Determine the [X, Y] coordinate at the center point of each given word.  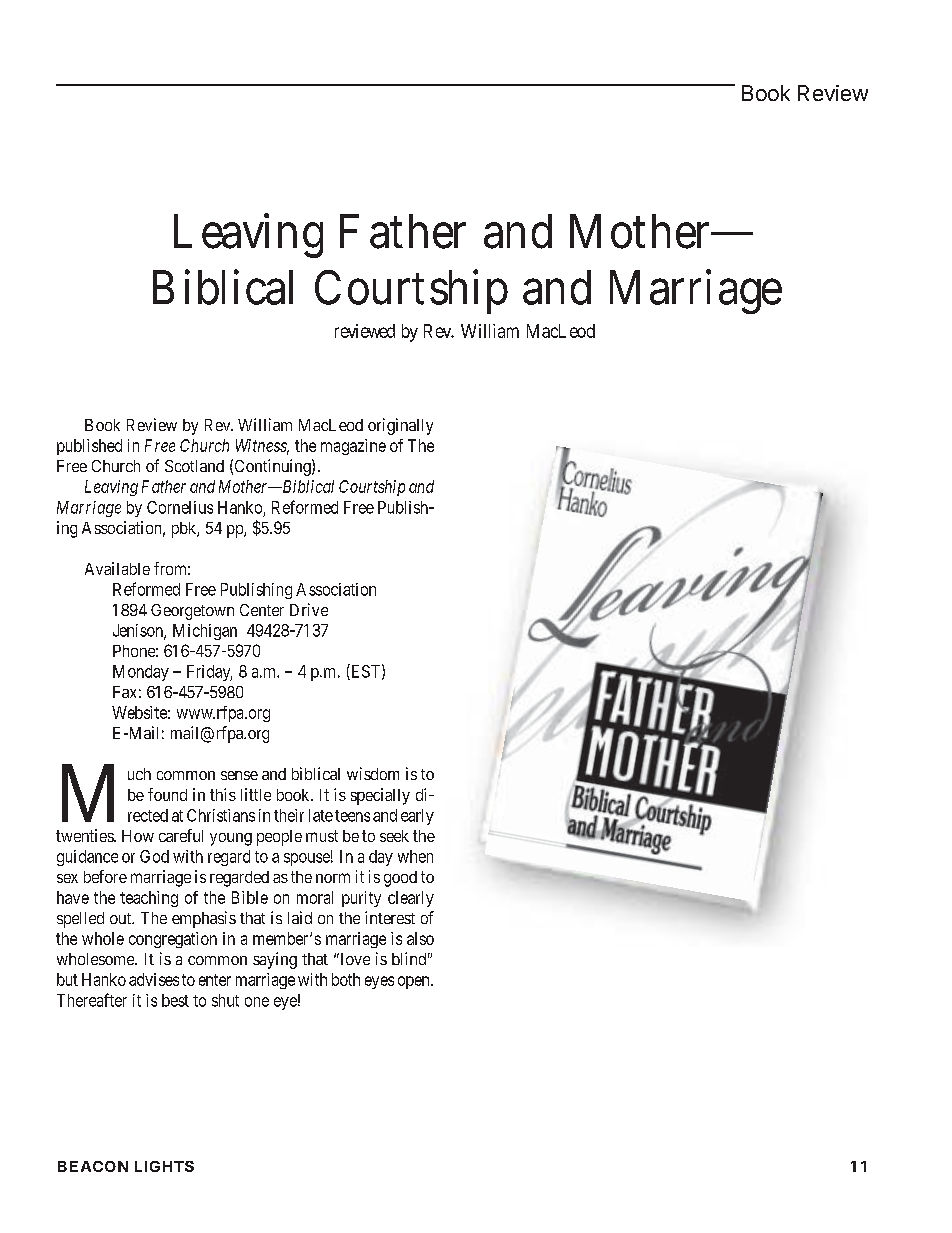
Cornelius [180, 507]
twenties [85, 835]
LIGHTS [164, 1166]
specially [380, 796]
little [256, 794]
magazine [353, 447]
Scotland [194, 466]
